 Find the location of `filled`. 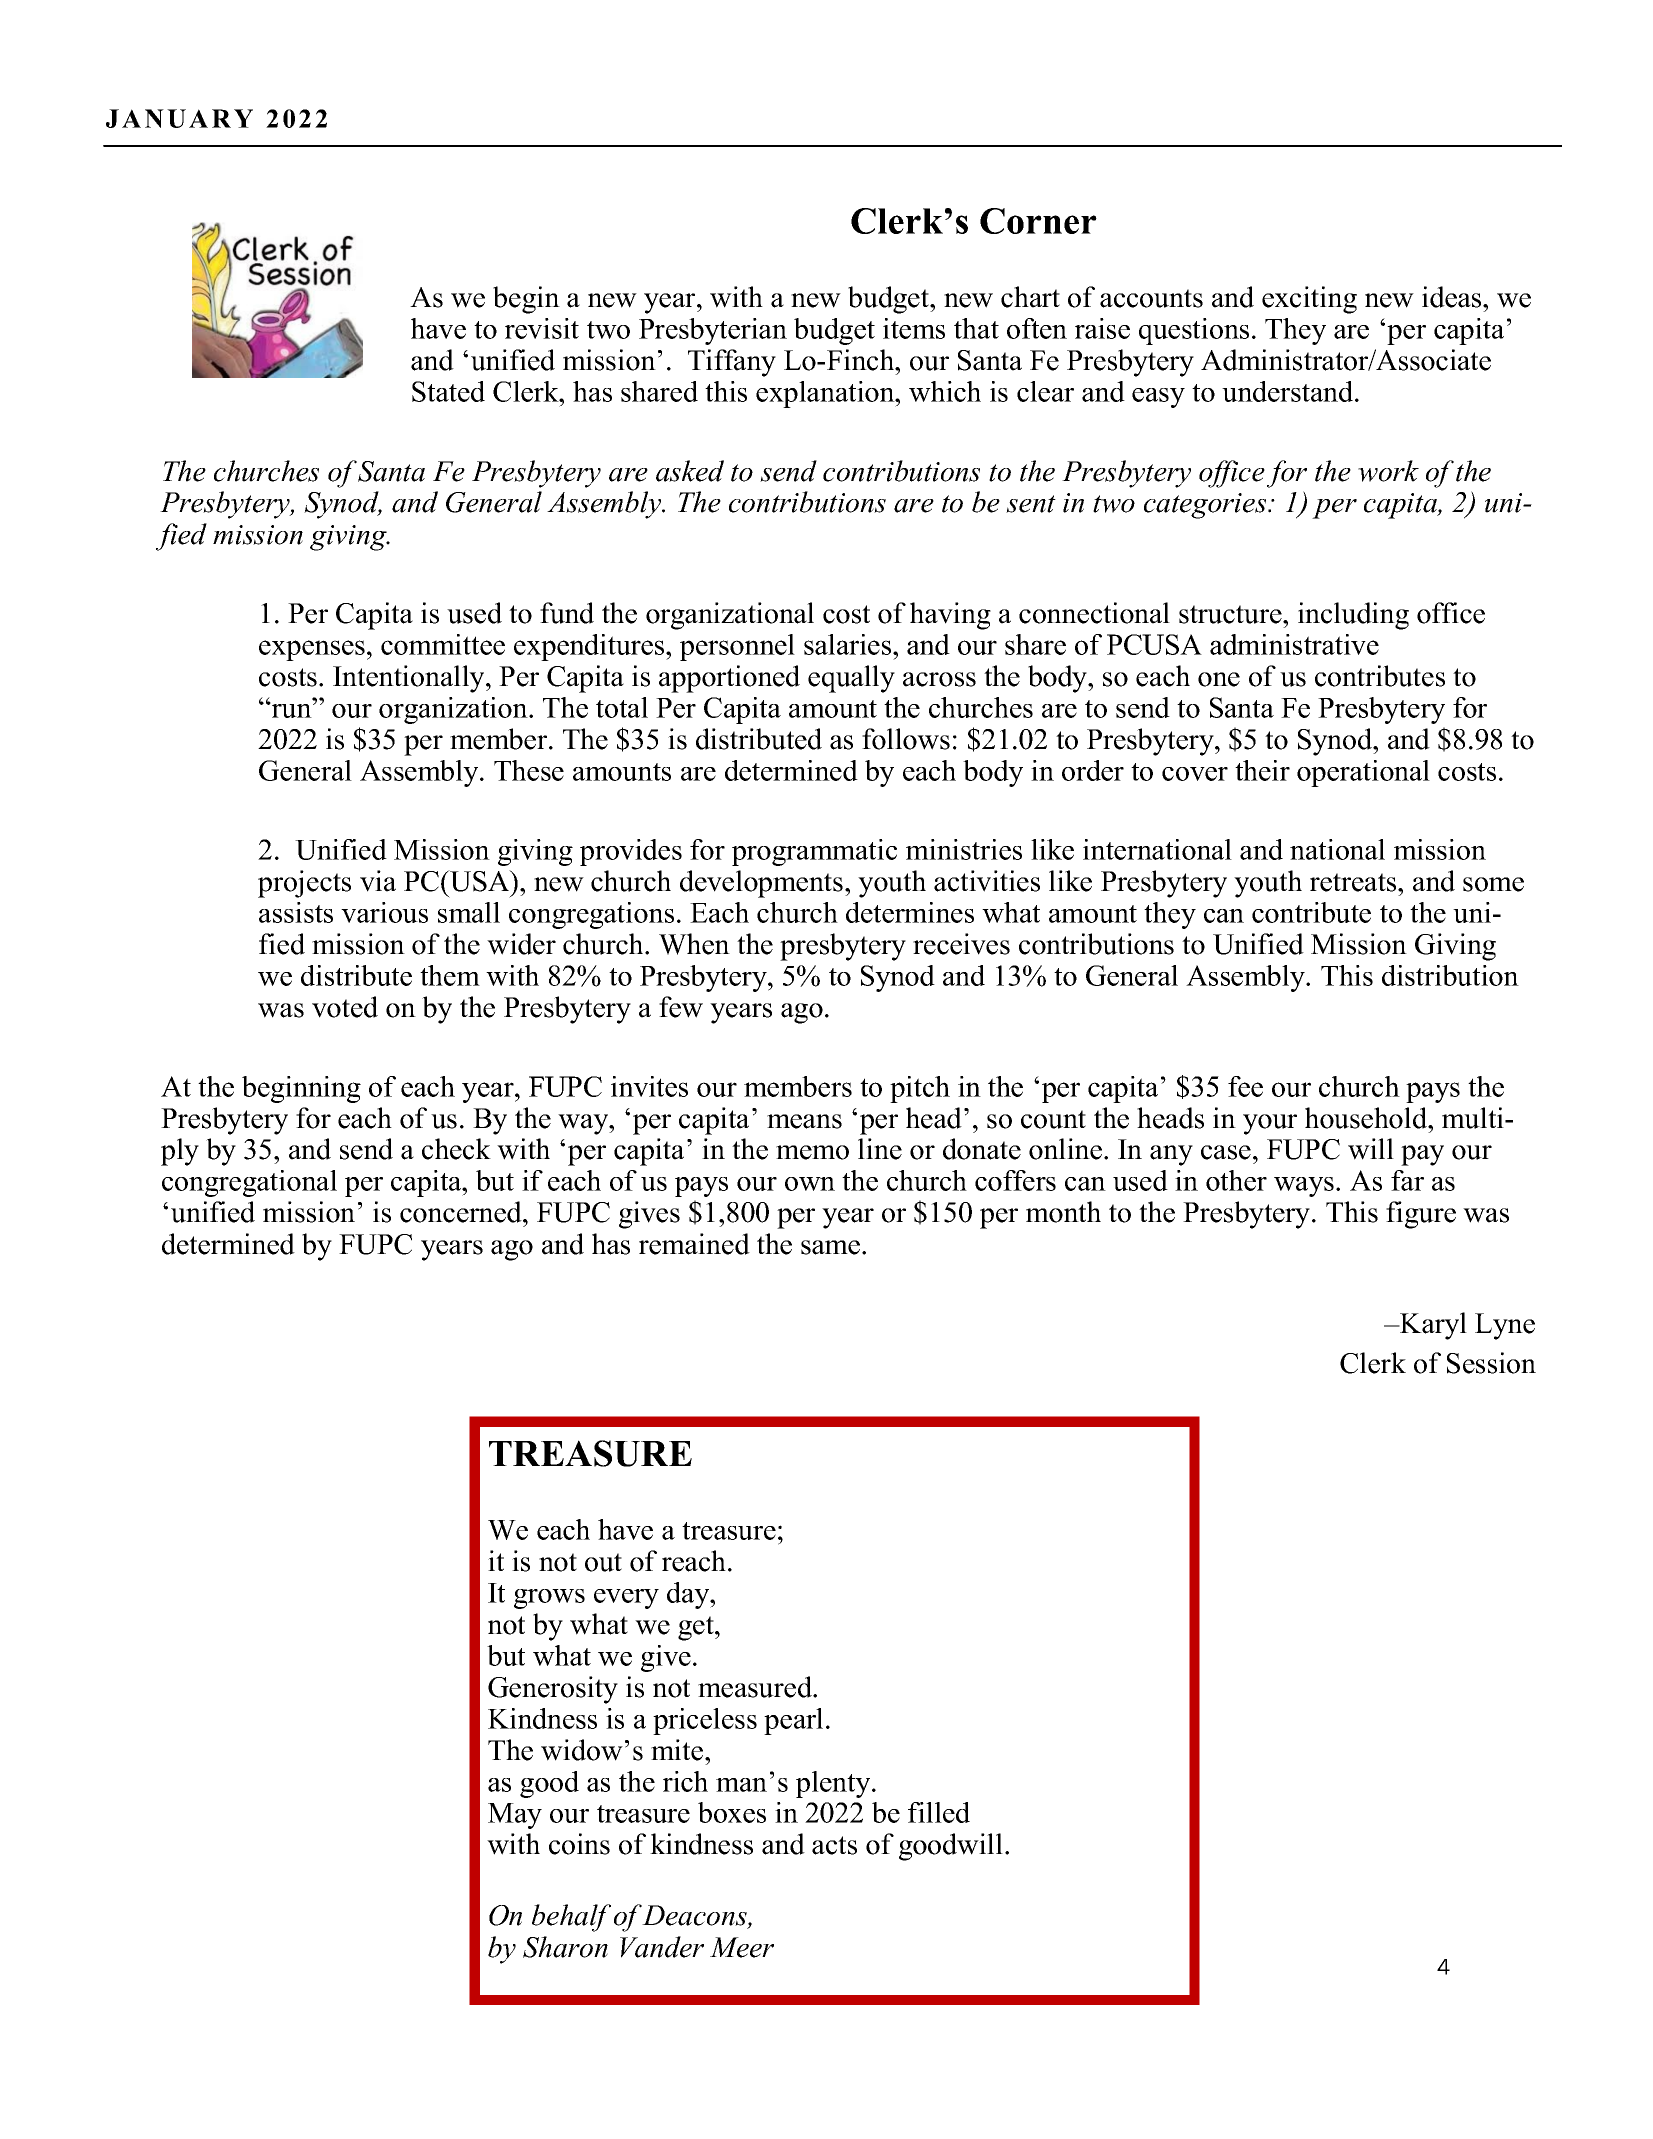

filled is located at coordinates (939, 1812).
